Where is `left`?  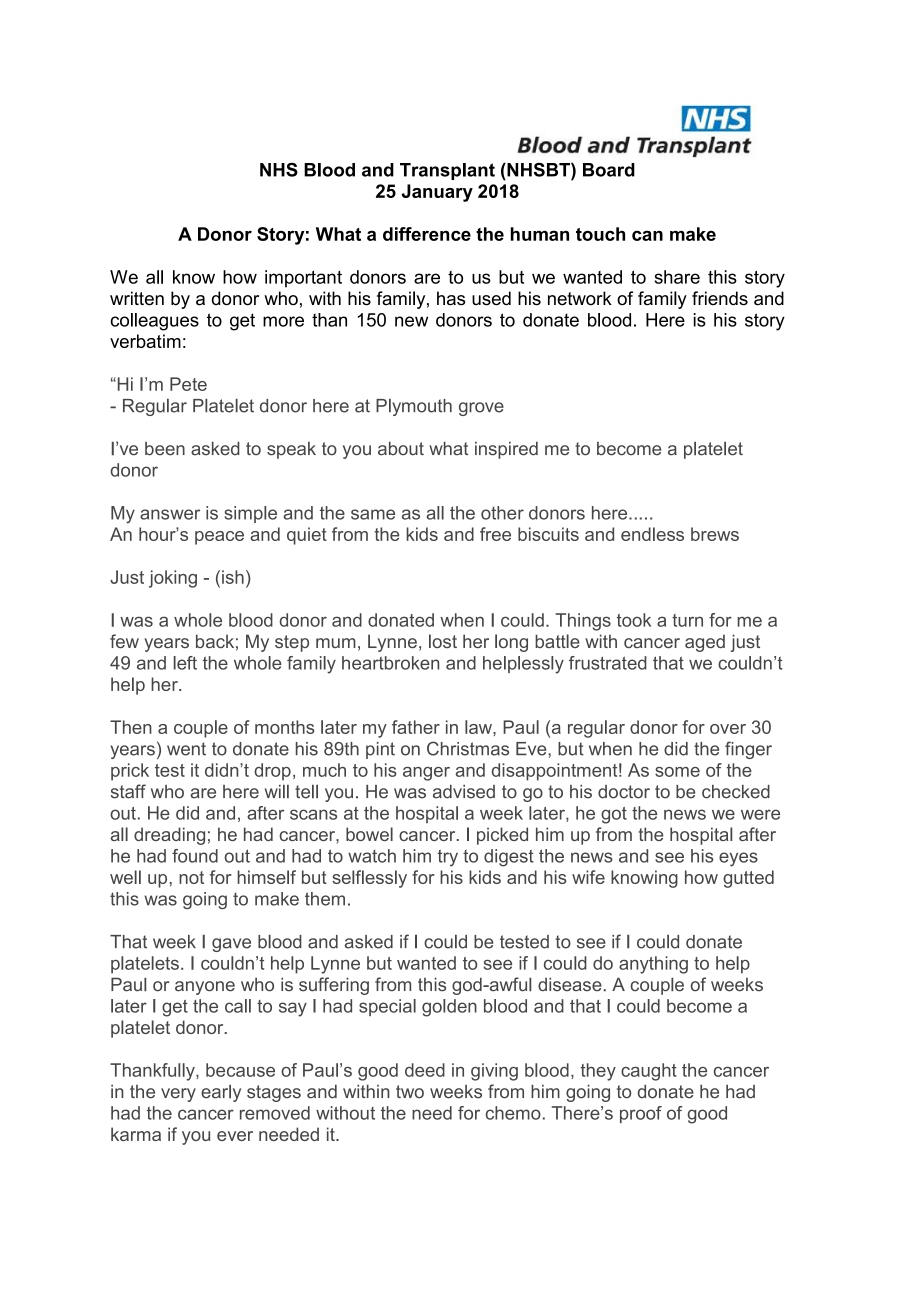
left is located at coordinates (185, 663).
